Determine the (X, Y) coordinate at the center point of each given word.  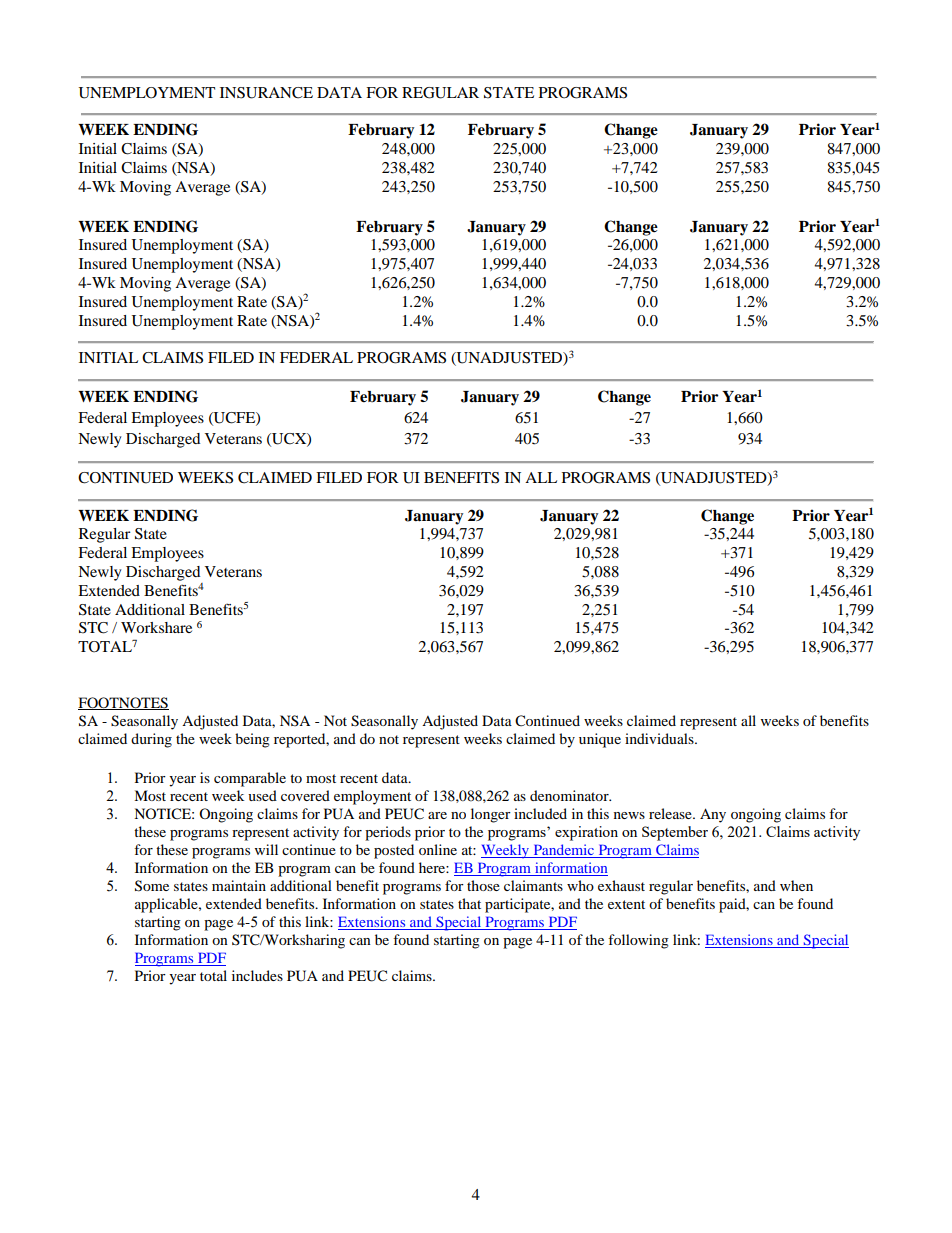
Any (713, 815)
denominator (570, 795)
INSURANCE (266, 93)
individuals (660, 738)
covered (305, 795)
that (469, 903)
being (252, 740)
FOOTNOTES (123, 703)
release (671, 813)
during (151, 740)
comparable (250, 779)
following (638, 941)
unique (600, 740)
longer (491, 815)
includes (257, 975)
